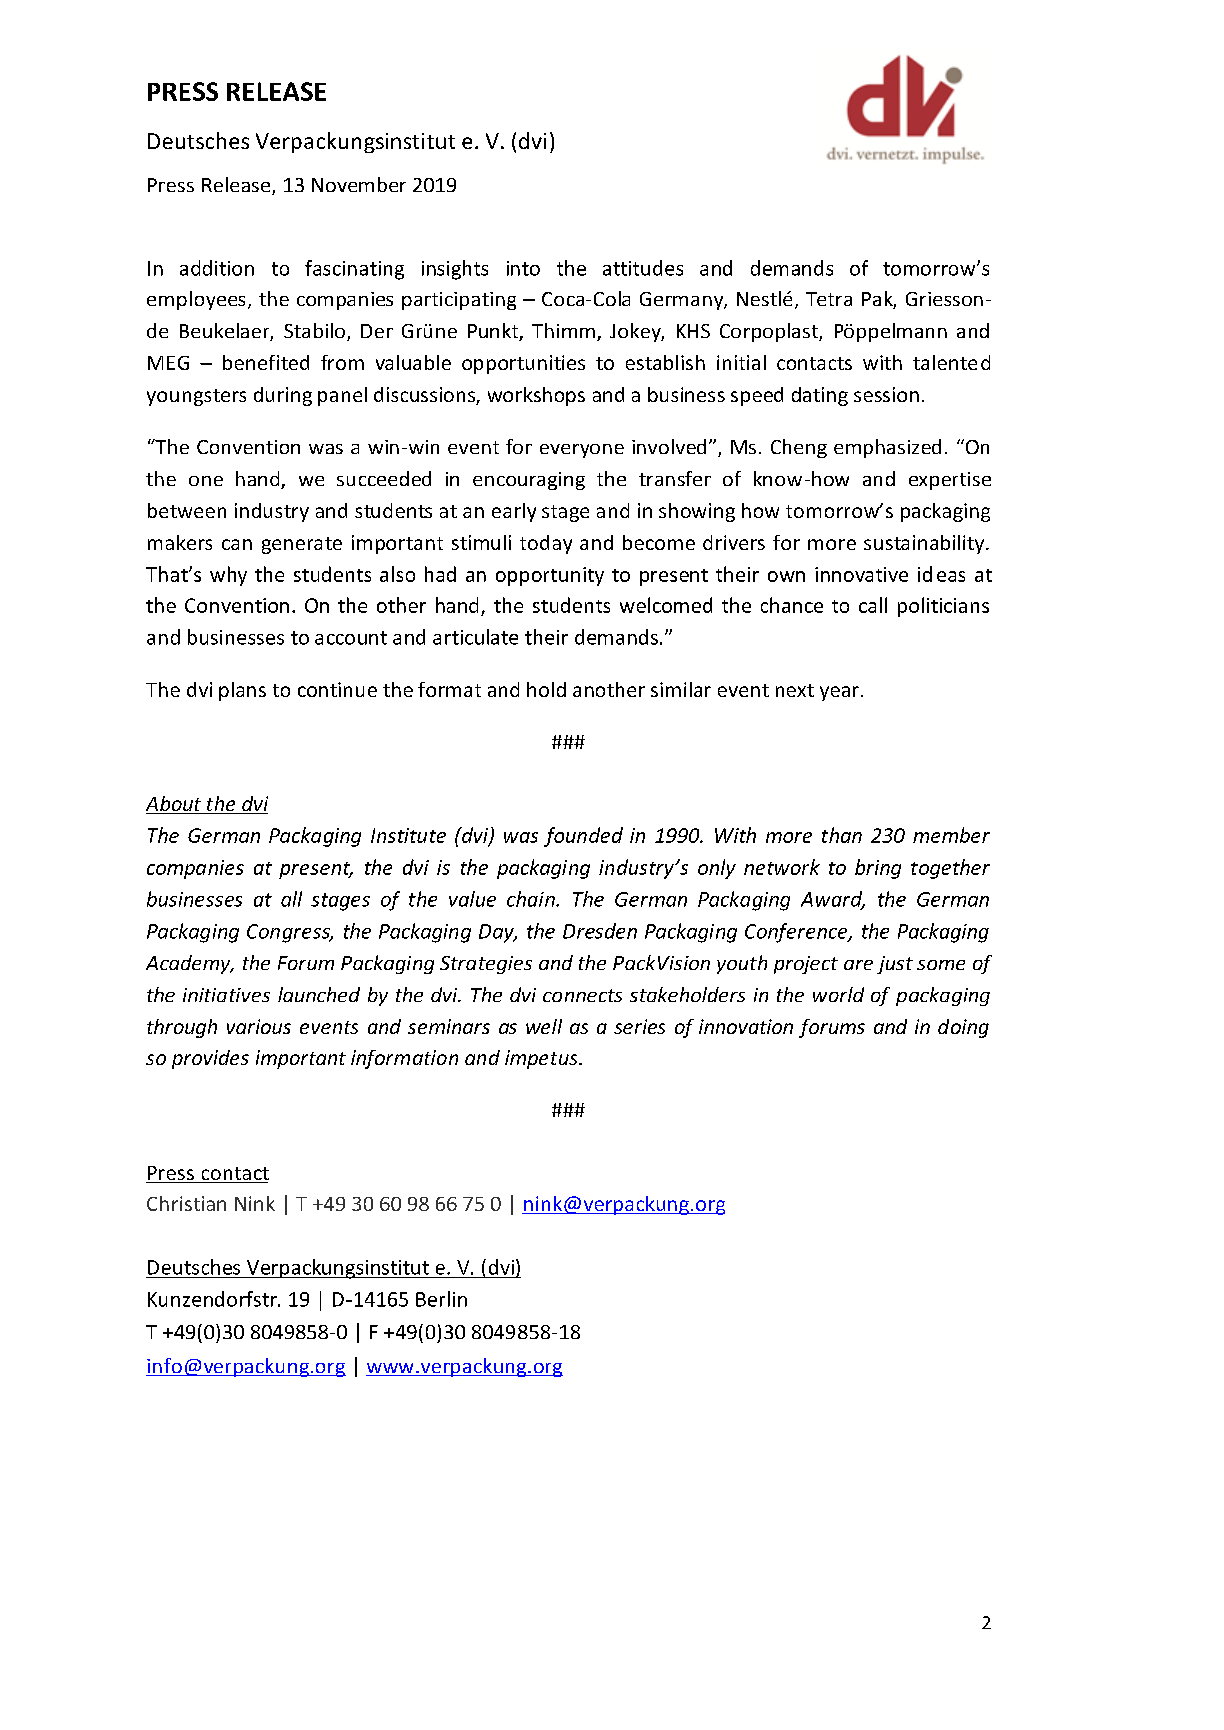  Describe the element at coordinates (523, 268) in the screenshot. I see `into` at that location.
